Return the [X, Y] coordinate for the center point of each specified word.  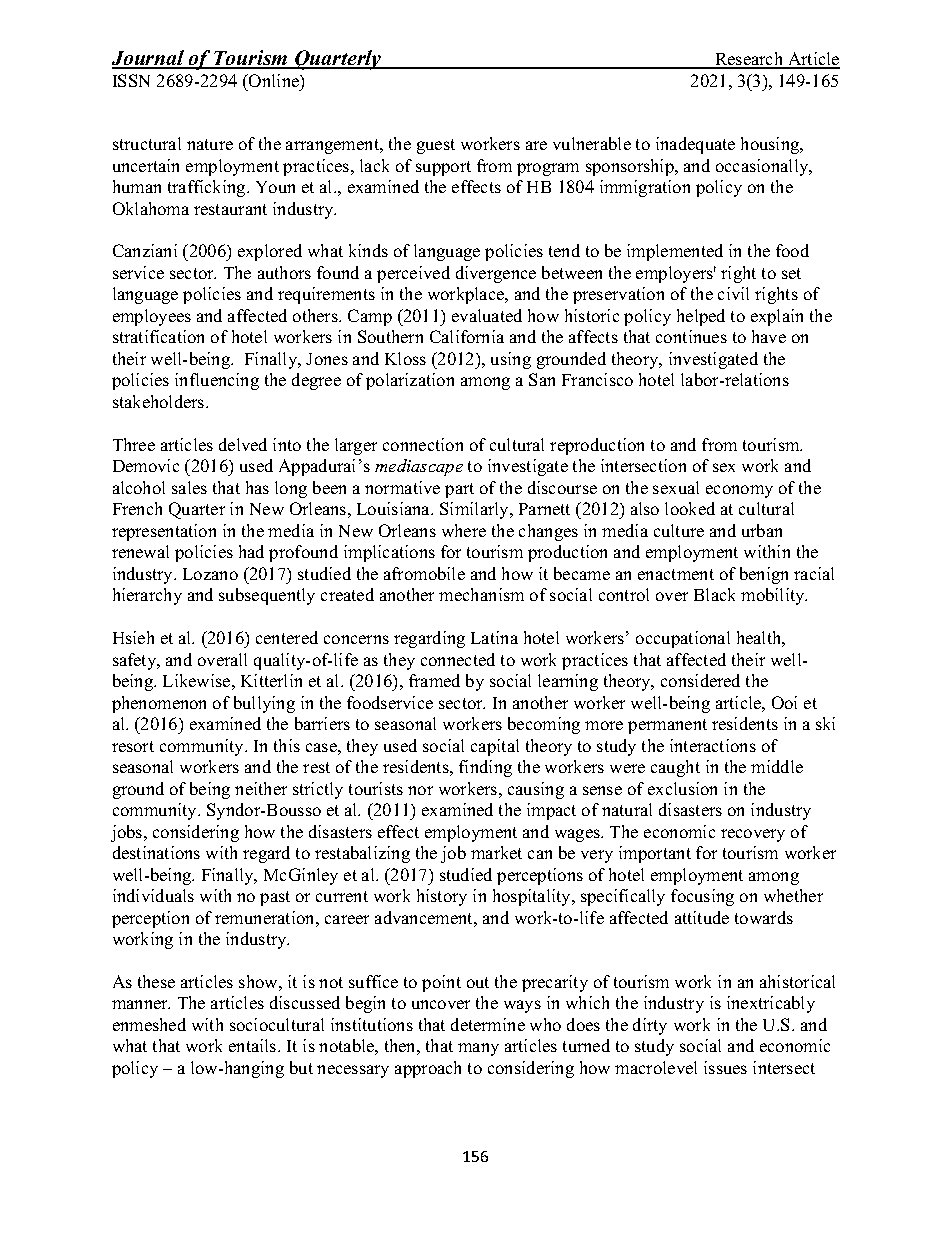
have [769, 336]
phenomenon [159, 704]
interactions [713, 745]
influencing [217, 381]
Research [749, 60]
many [478, 1049]
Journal [149, 59]
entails [254, 1045]
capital [495, 747]
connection [423, 444]
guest [436, 146]
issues [725, 1067]
